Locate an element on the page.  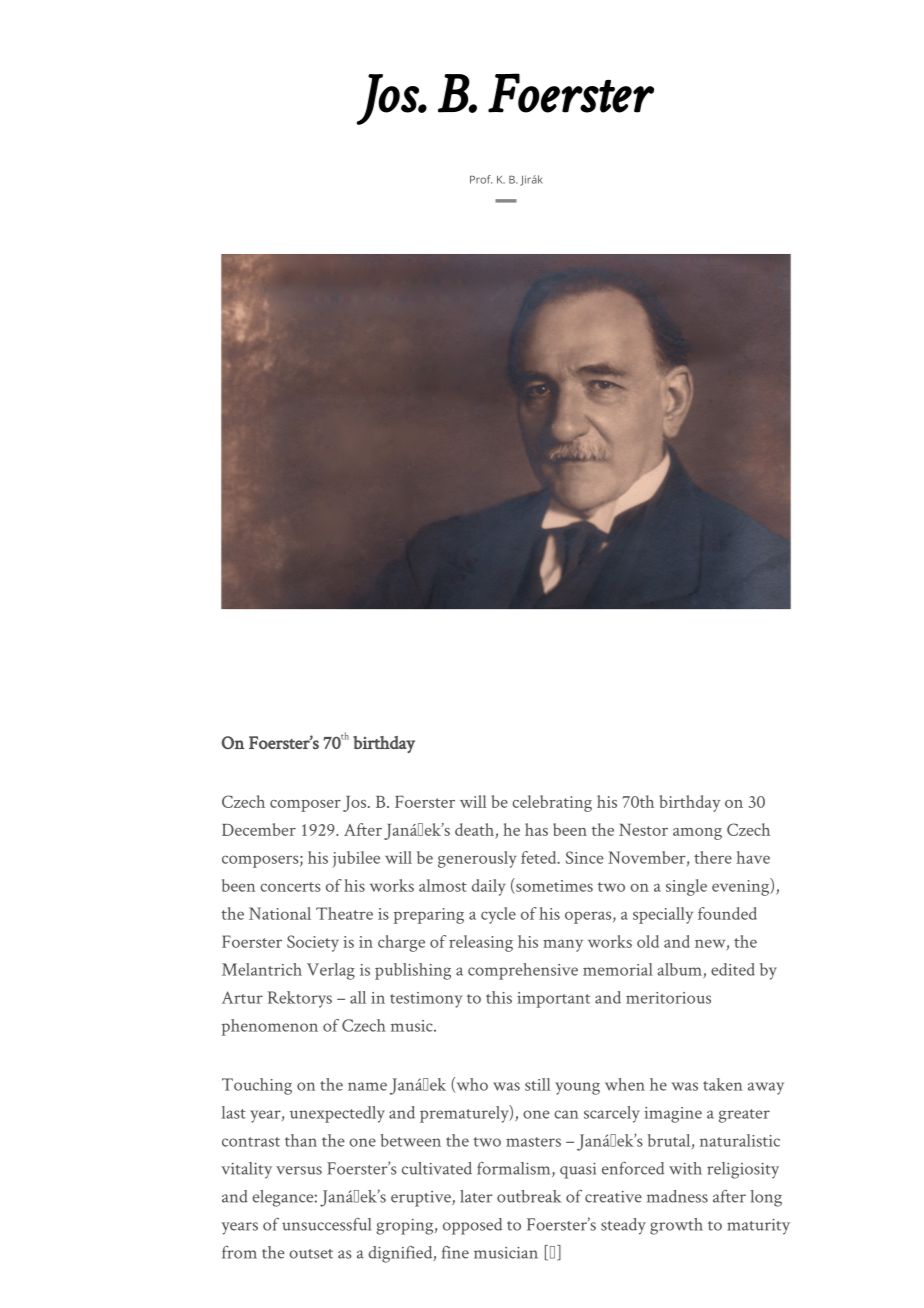
celebrating is located at coordinates (552, 803).
